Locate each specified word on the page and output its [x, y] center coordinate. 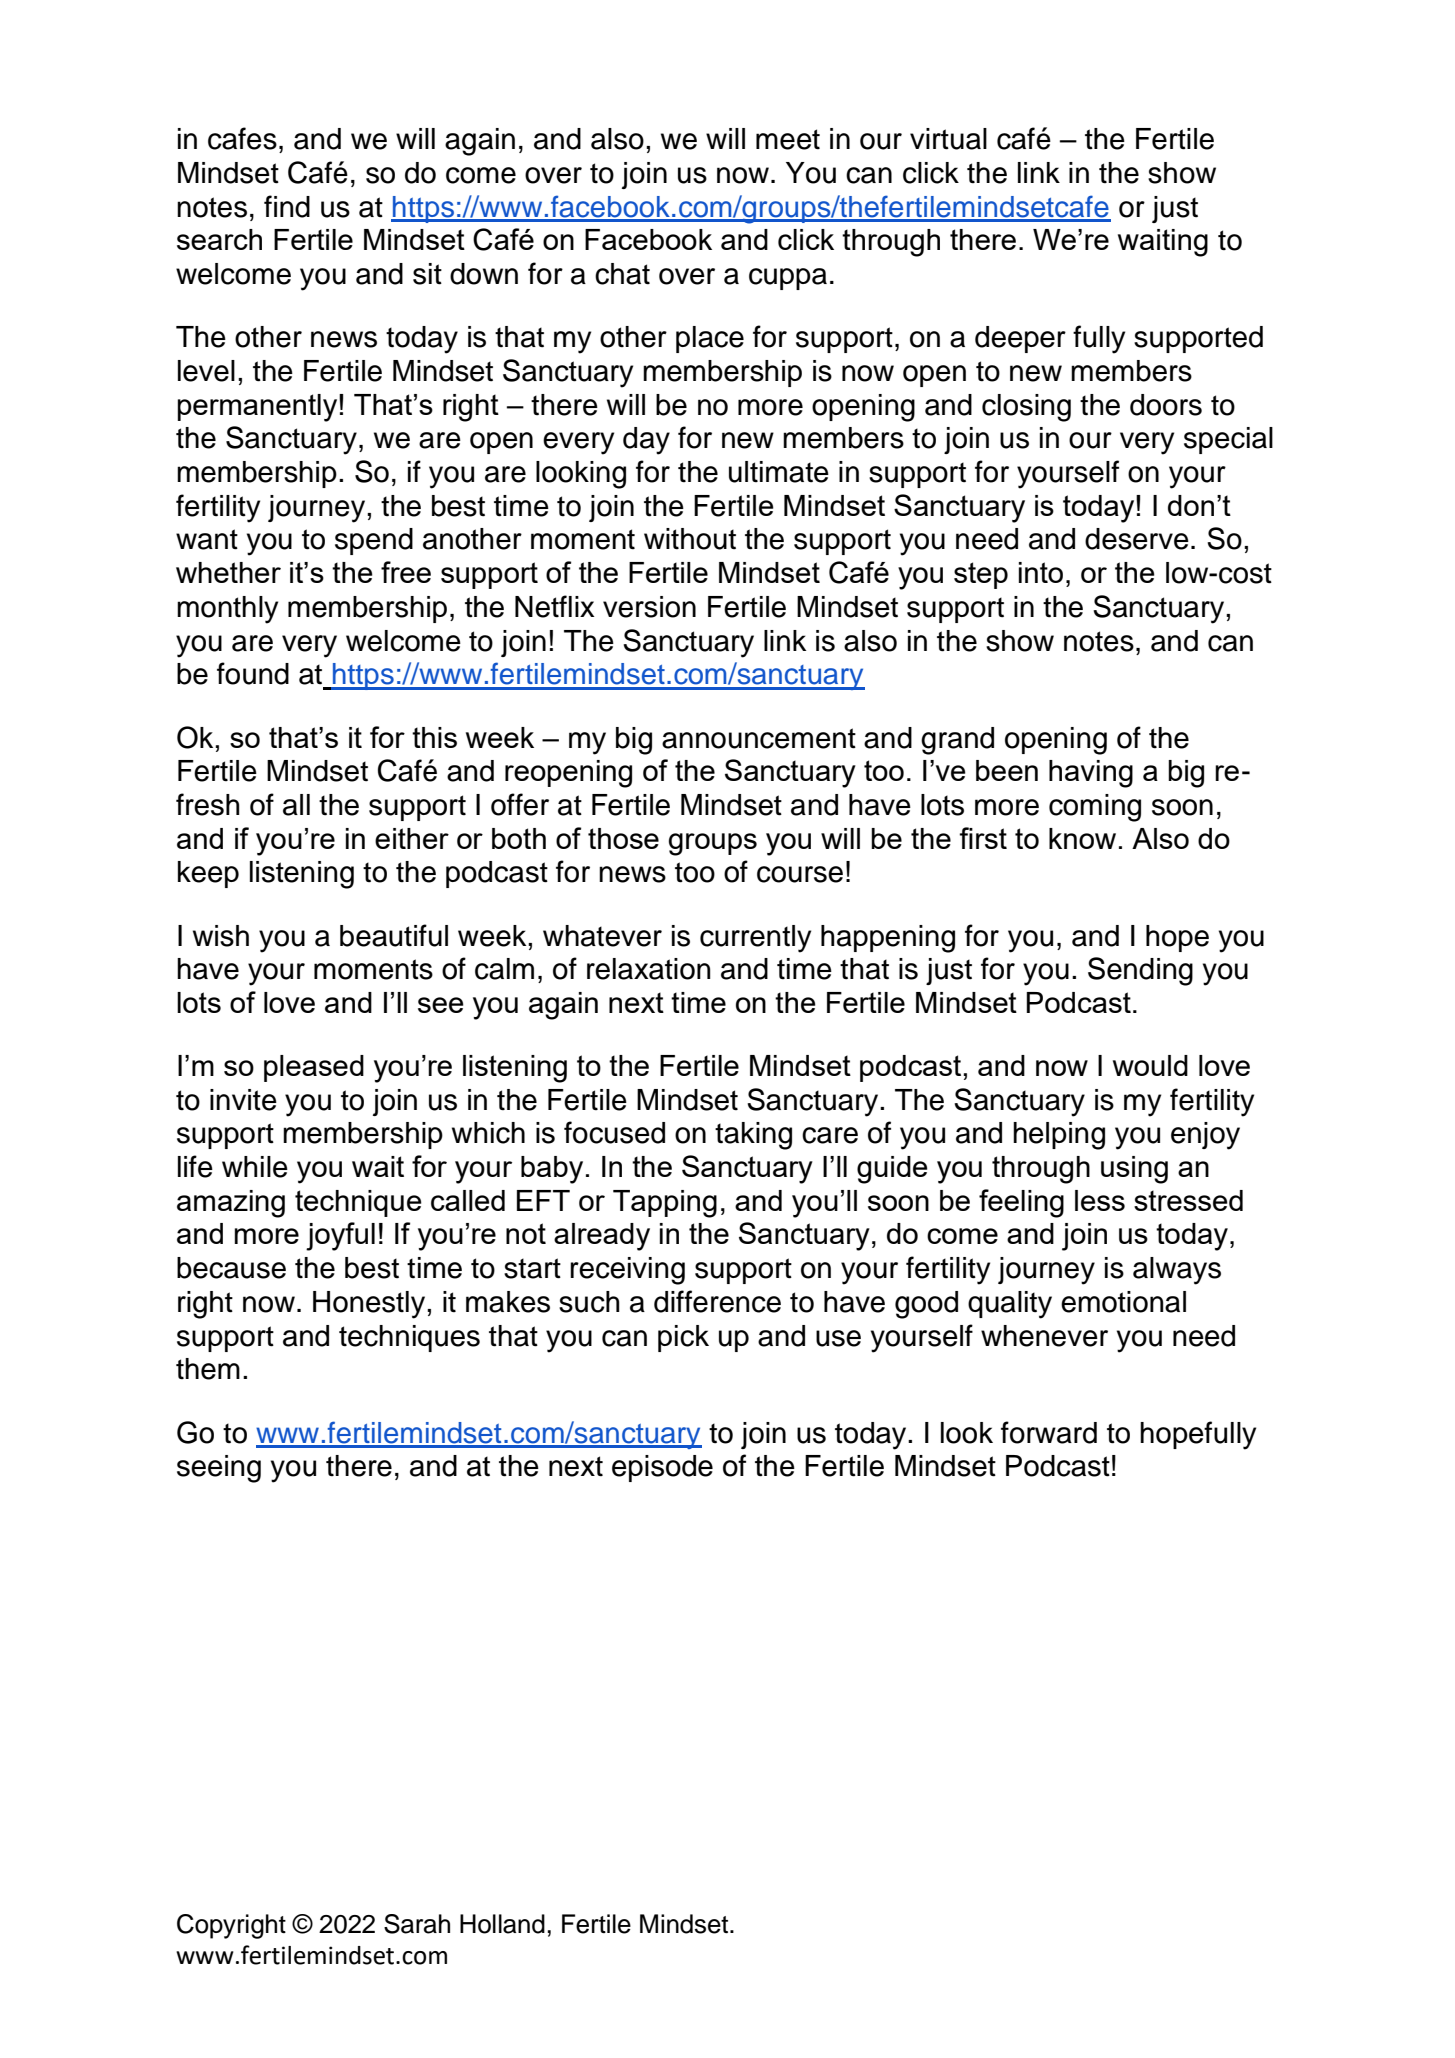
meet [788, 139]
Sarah [417, 1924]
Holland [502, 1924]
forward [1049, 1432]
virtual [948, 139]
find [287, 206]
